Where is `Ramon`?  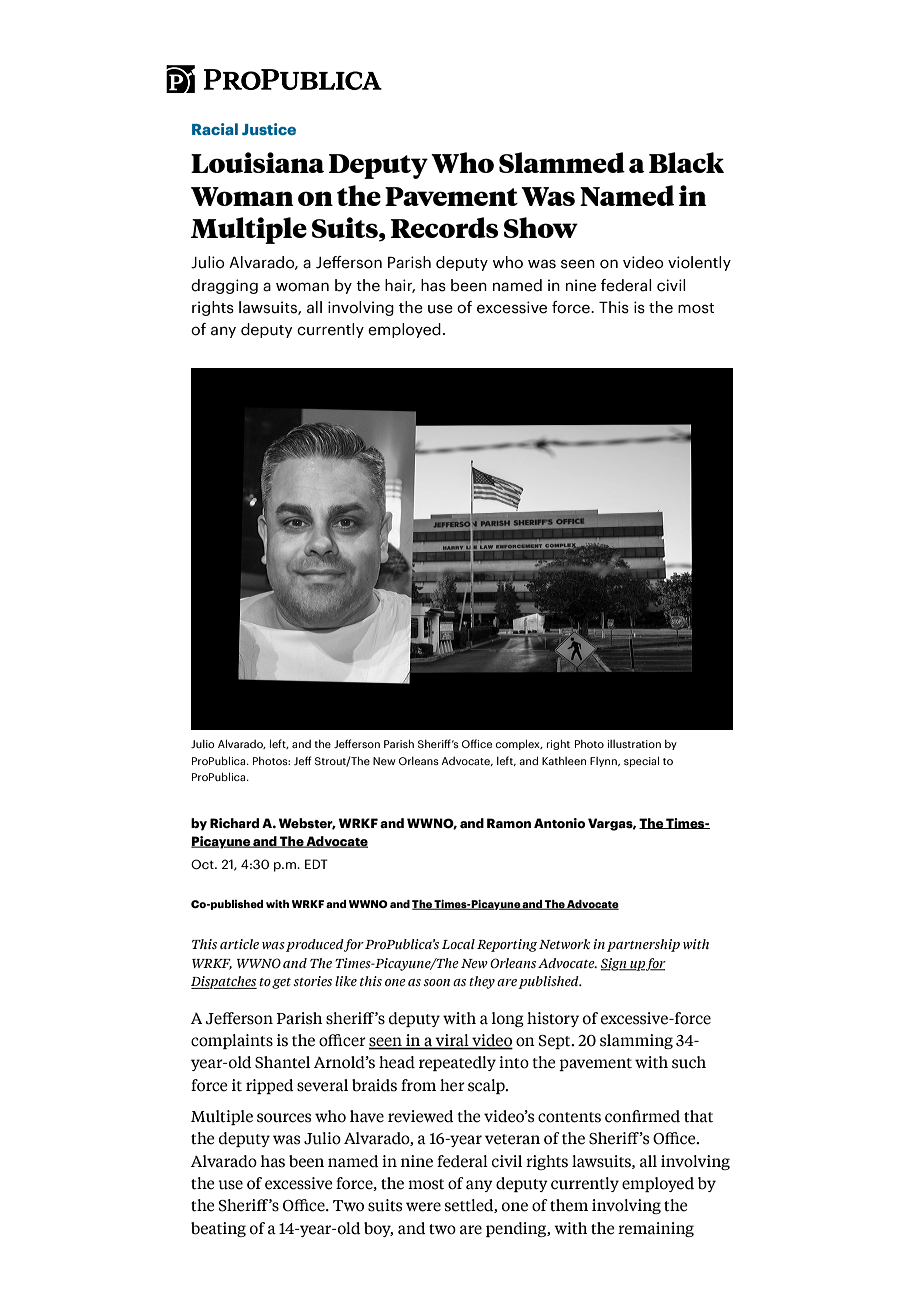 Ramon is located at coordinates (509, 823).
